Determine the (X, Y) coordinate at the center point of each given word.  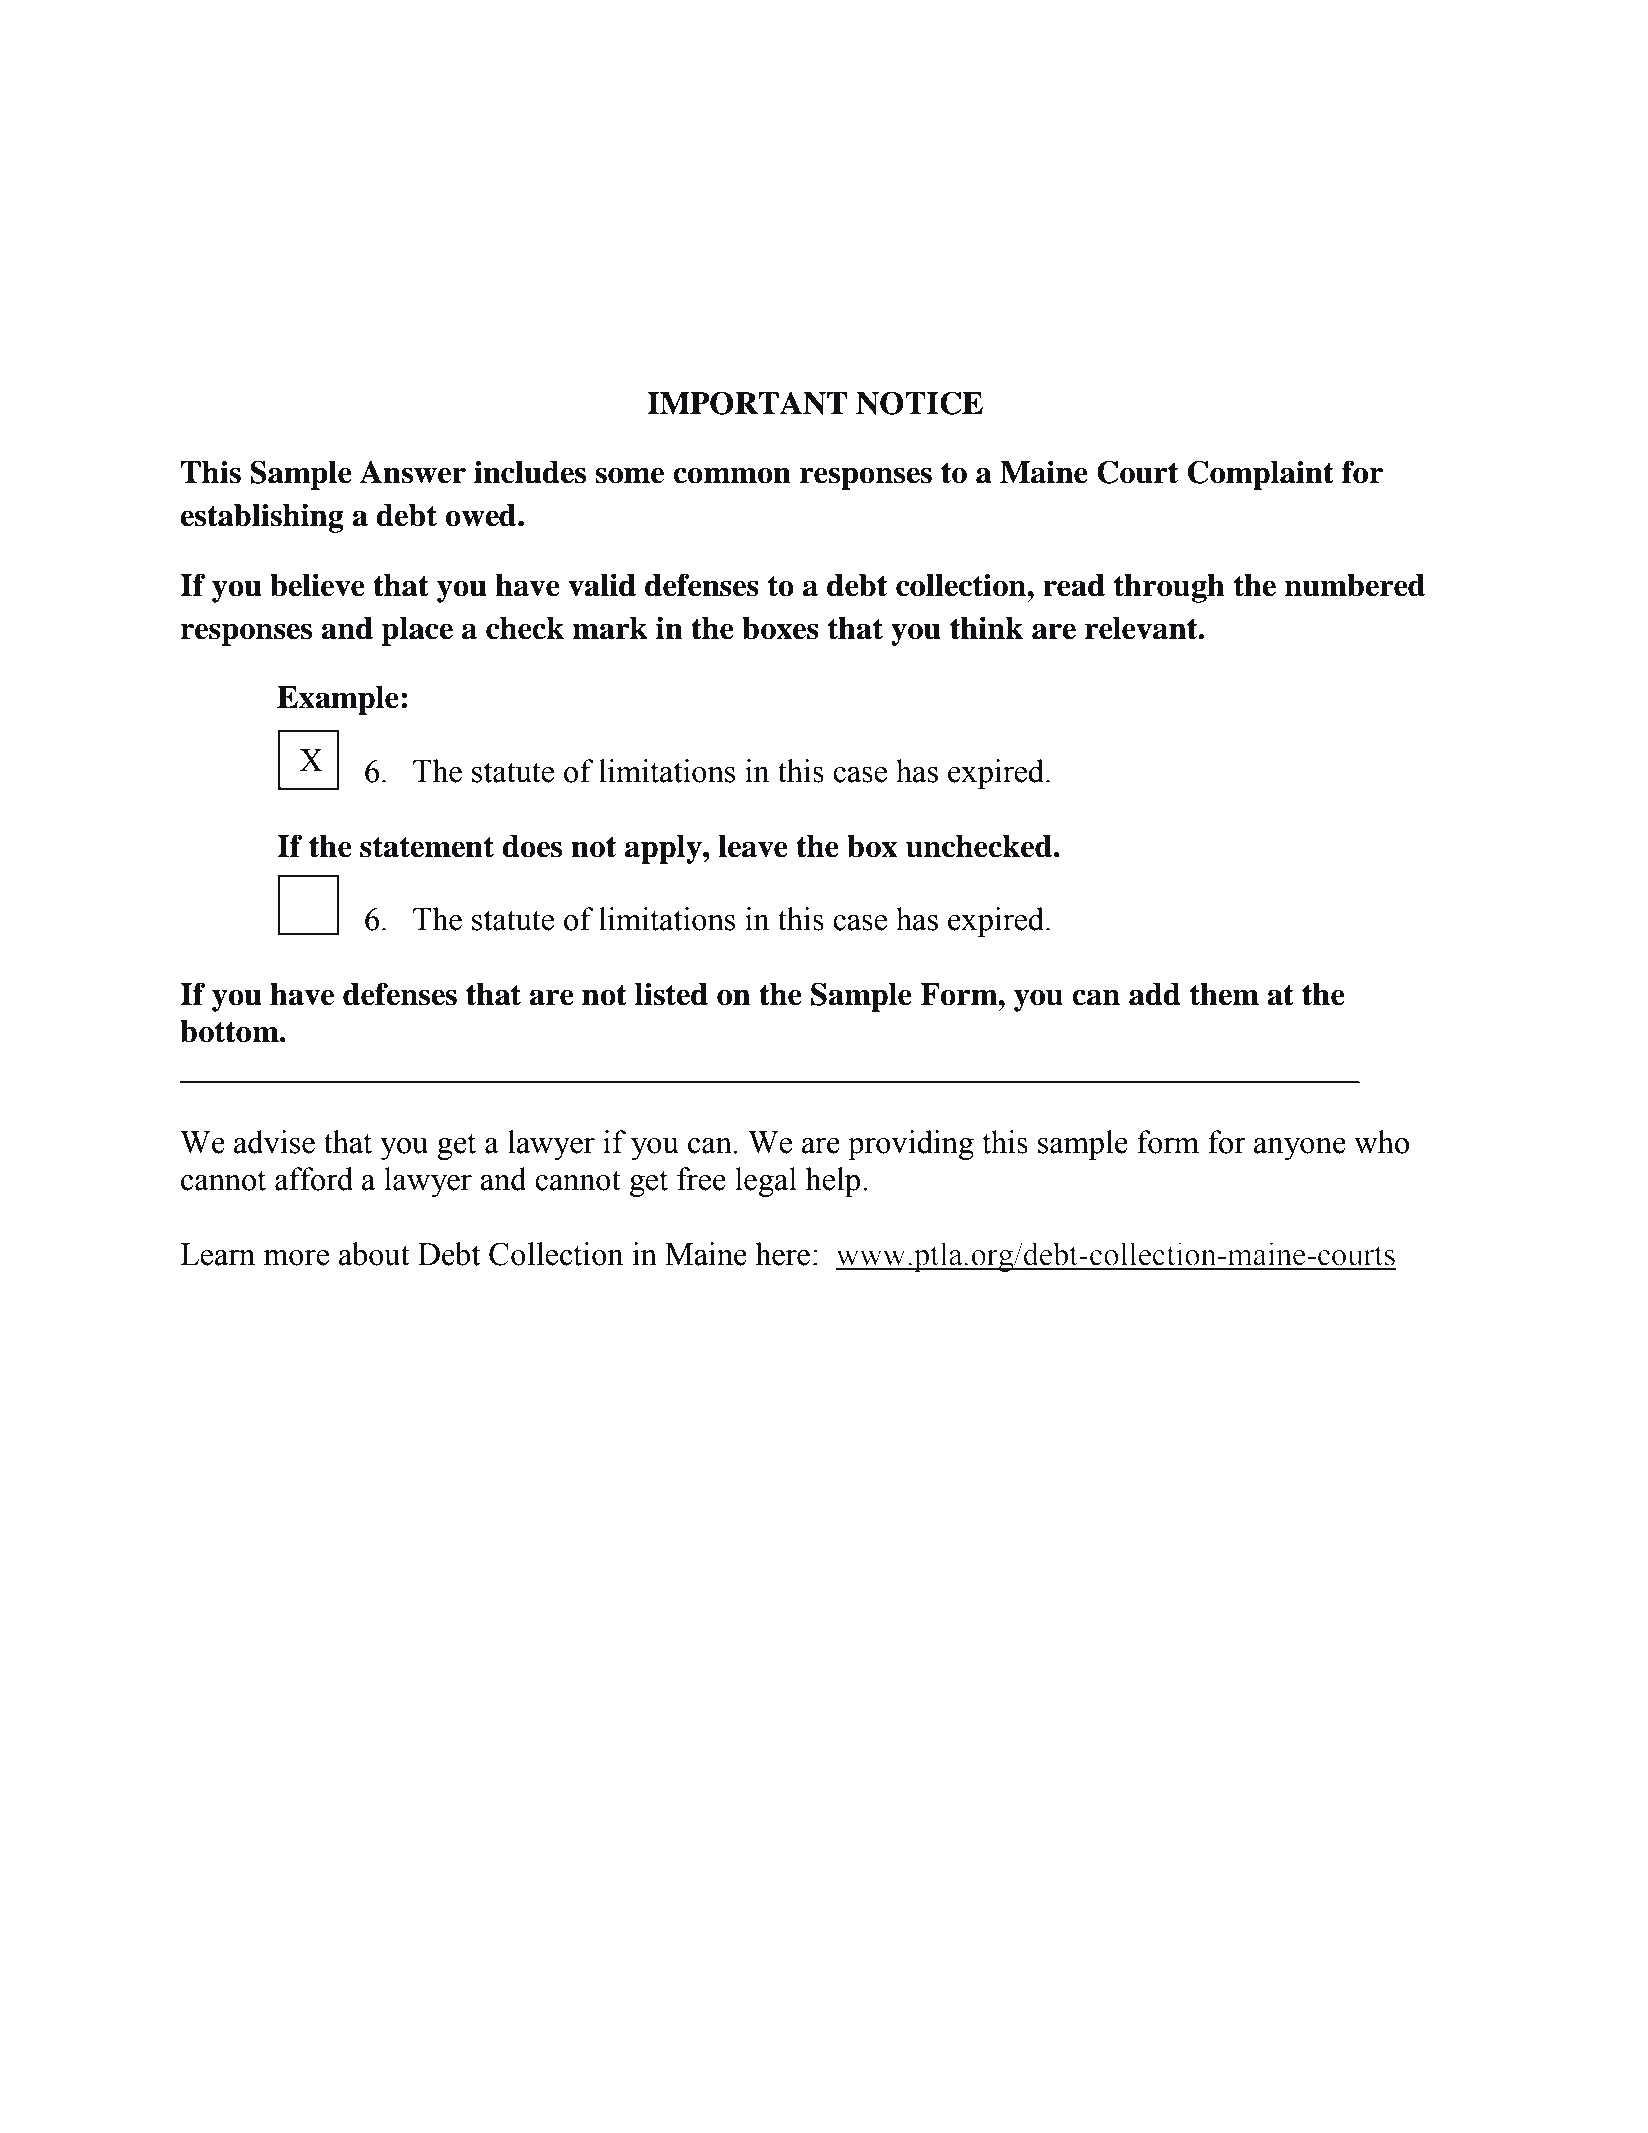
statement (427, 847)
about (374, 1254)
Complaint (1260, 475)
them (1224, 994)
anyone (1300, 1149)
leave (753, 846)
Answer (413, 472)
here (783, 1254)
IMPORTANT (747, 403)
